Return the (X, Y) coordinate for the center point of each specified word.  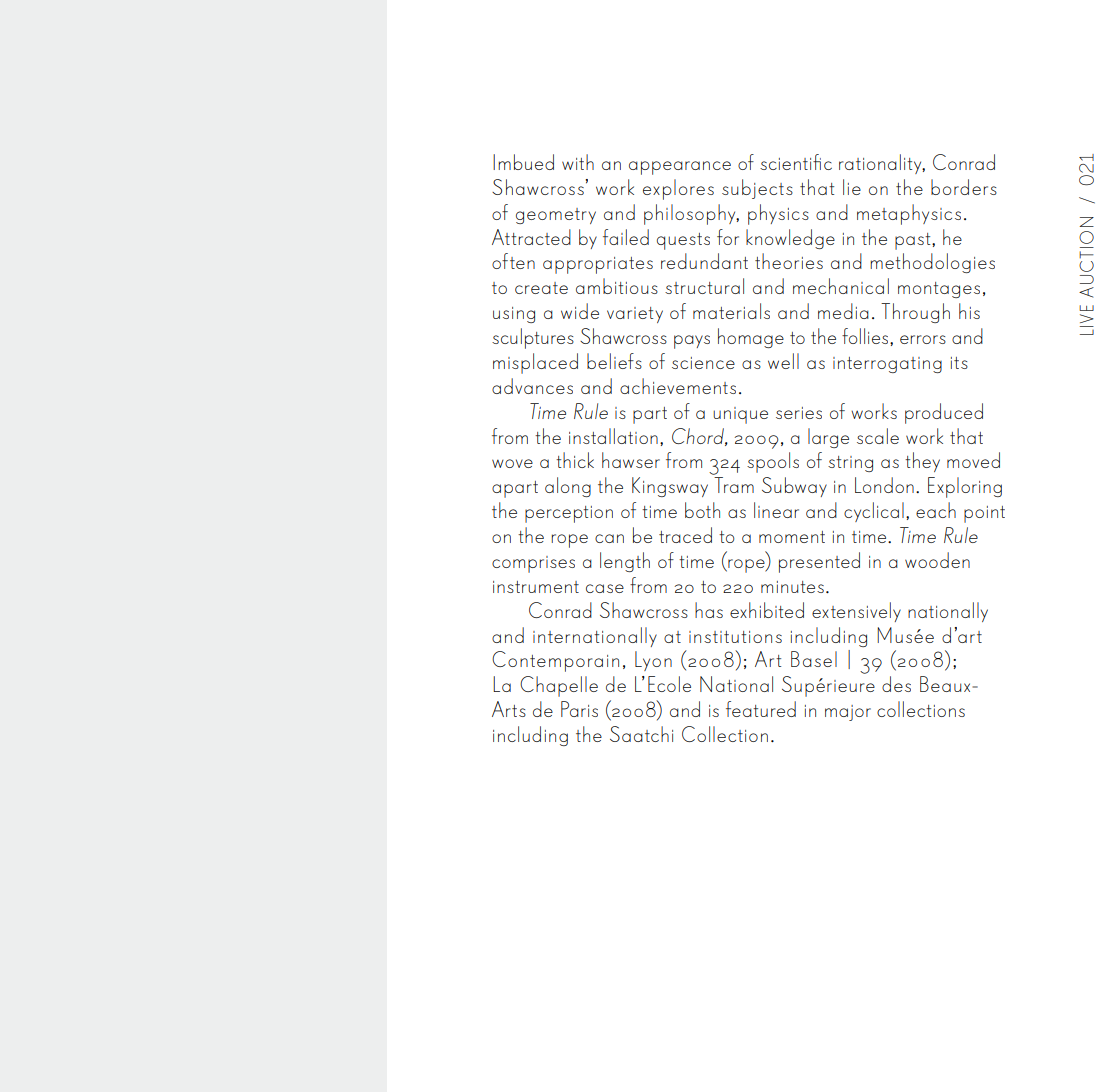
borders (964, 187)
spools (773, 462)
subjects (757, 189)
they (922, 462)
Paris (579, 709)
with (578, 162)
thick (575, 460)
